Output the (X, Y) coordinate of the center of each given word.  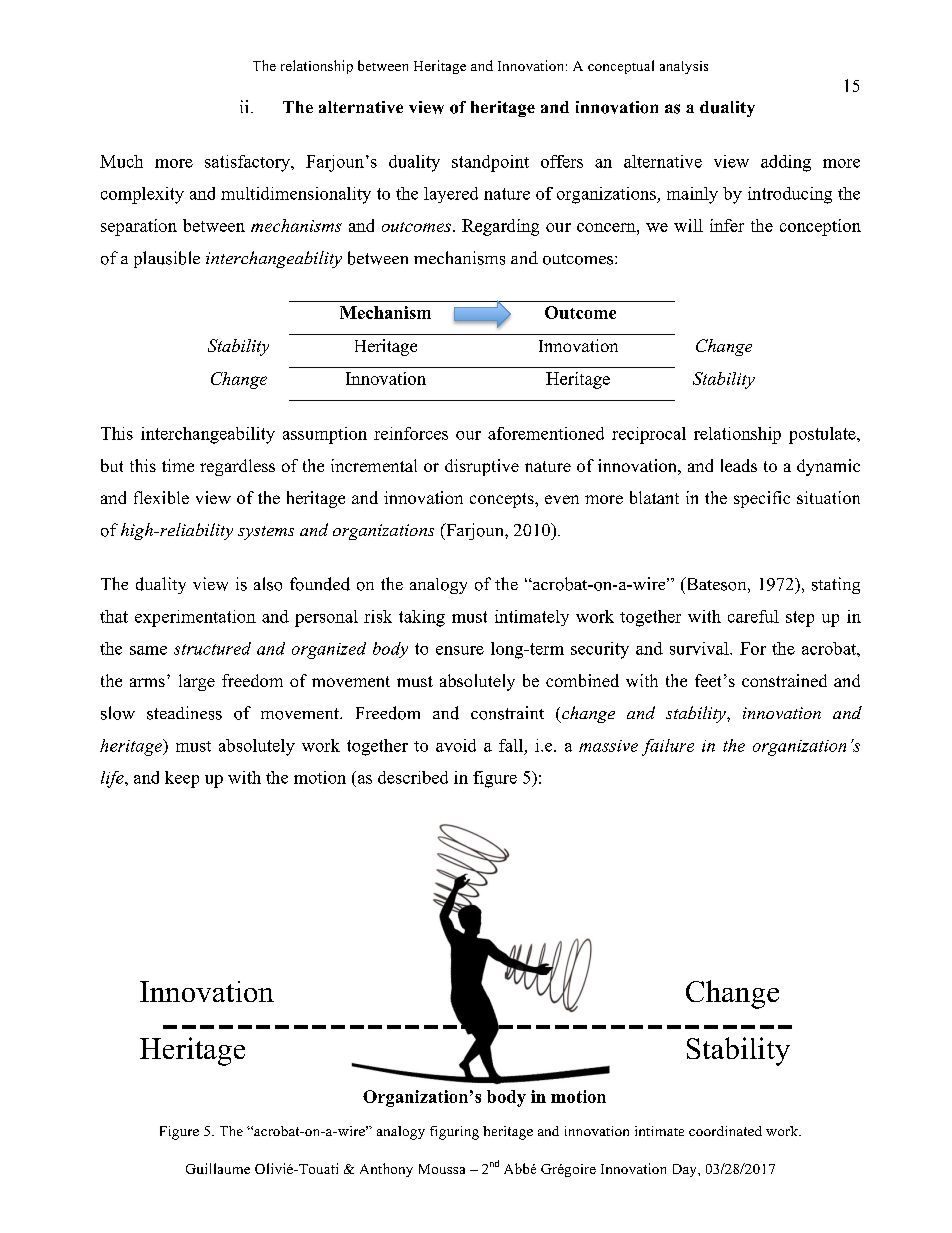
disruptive (482, 467)
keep (182, 779)
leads (739, 465)
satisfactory (248, 163)
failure (668, 747)
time (178, 465)
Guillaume (218, 1168)
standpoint (490, 163)
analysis (684, 67)
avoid (456, 745)
